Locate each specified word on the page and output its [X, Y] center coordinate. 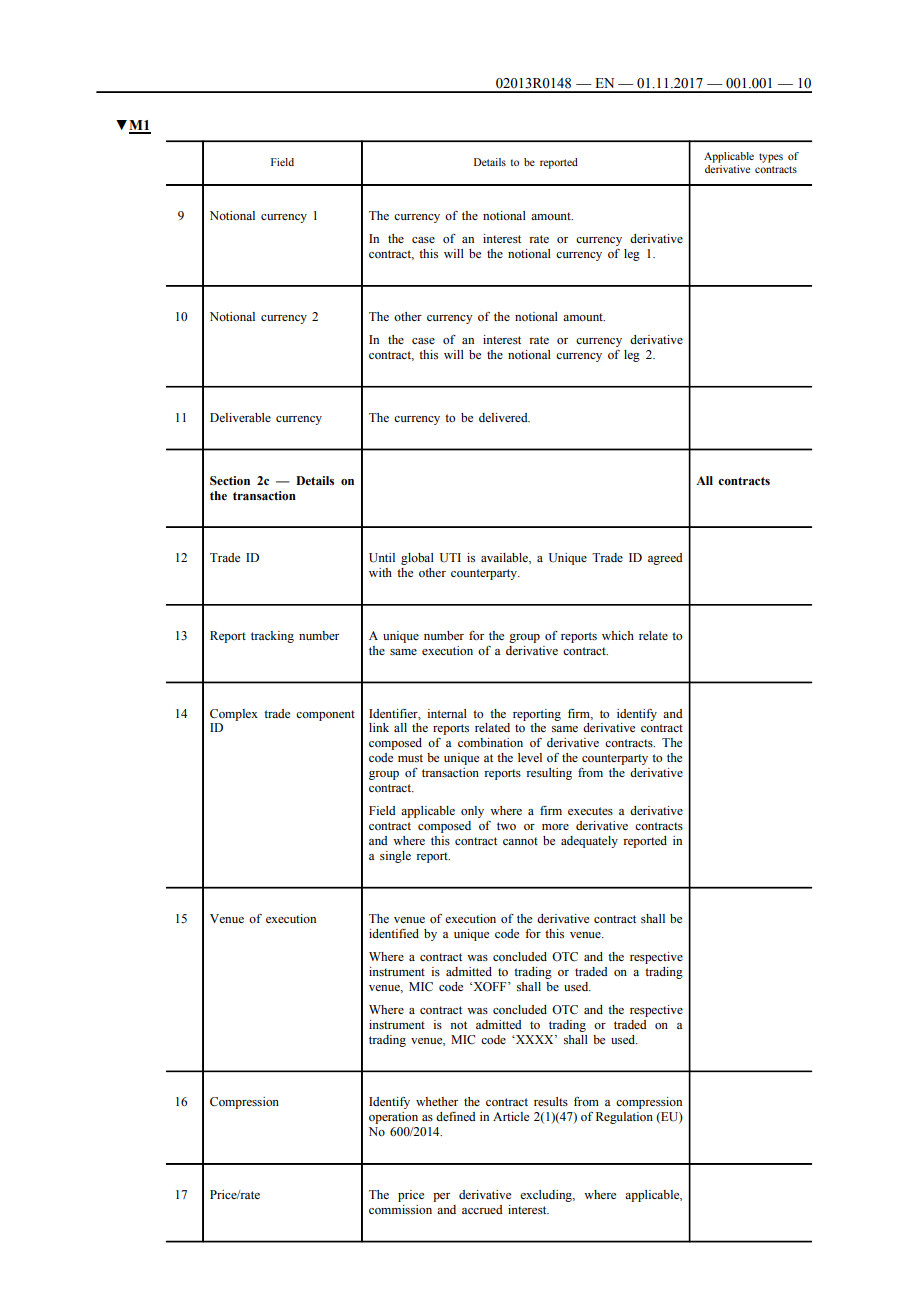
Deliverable [240, 417]
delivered [504, 417]
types [771, 158]
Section [230, 481]
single [395, 857]
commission [400, 1210]
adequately [589, 842]
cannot [520, 841]
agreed [665, 559]
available [505, 558]
